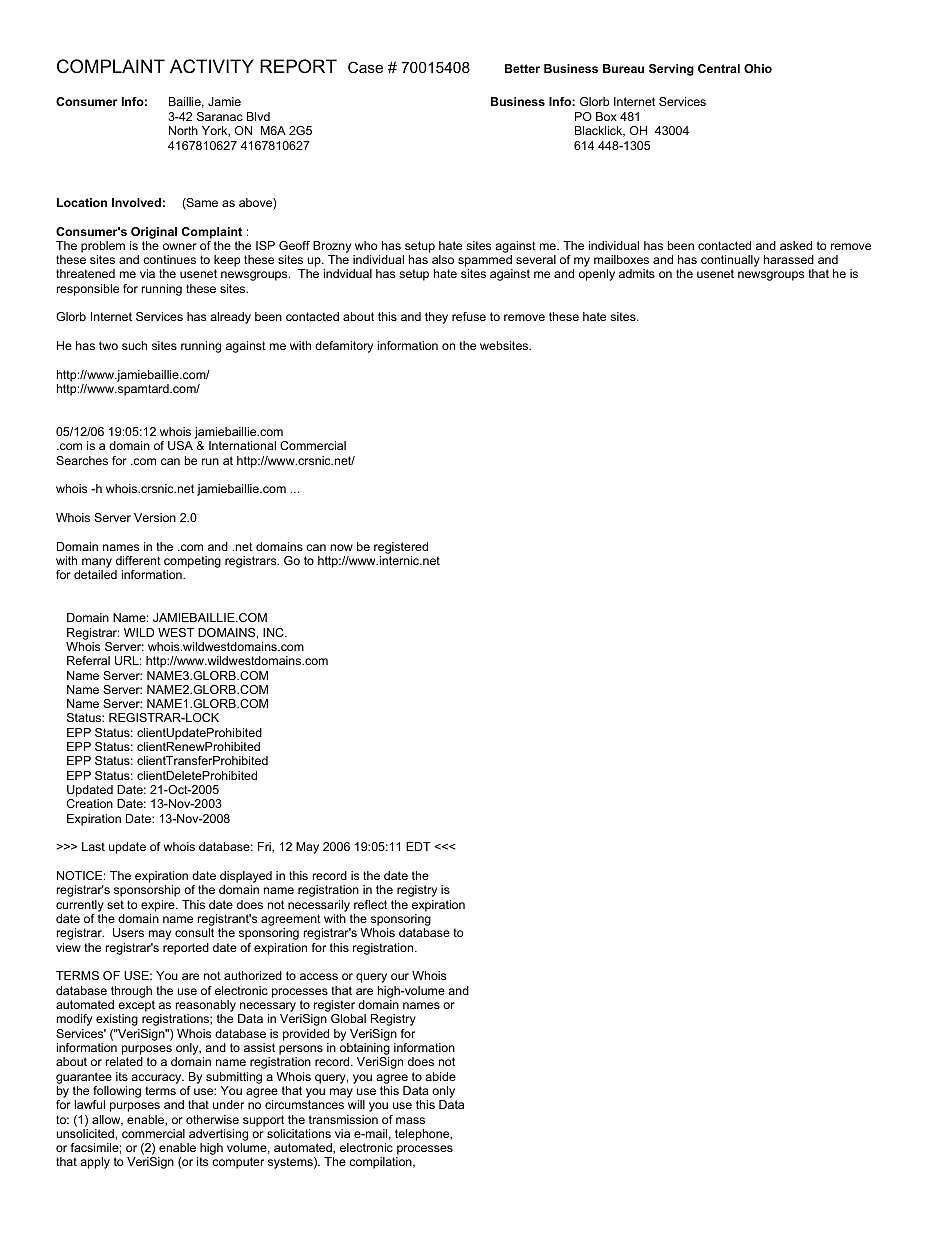 Image resolution: width=952 pixels, height=1233 pixels. What do you see at coordinates (365, 67) in the document?
I see `Case` at bounding box center [365, 67].
